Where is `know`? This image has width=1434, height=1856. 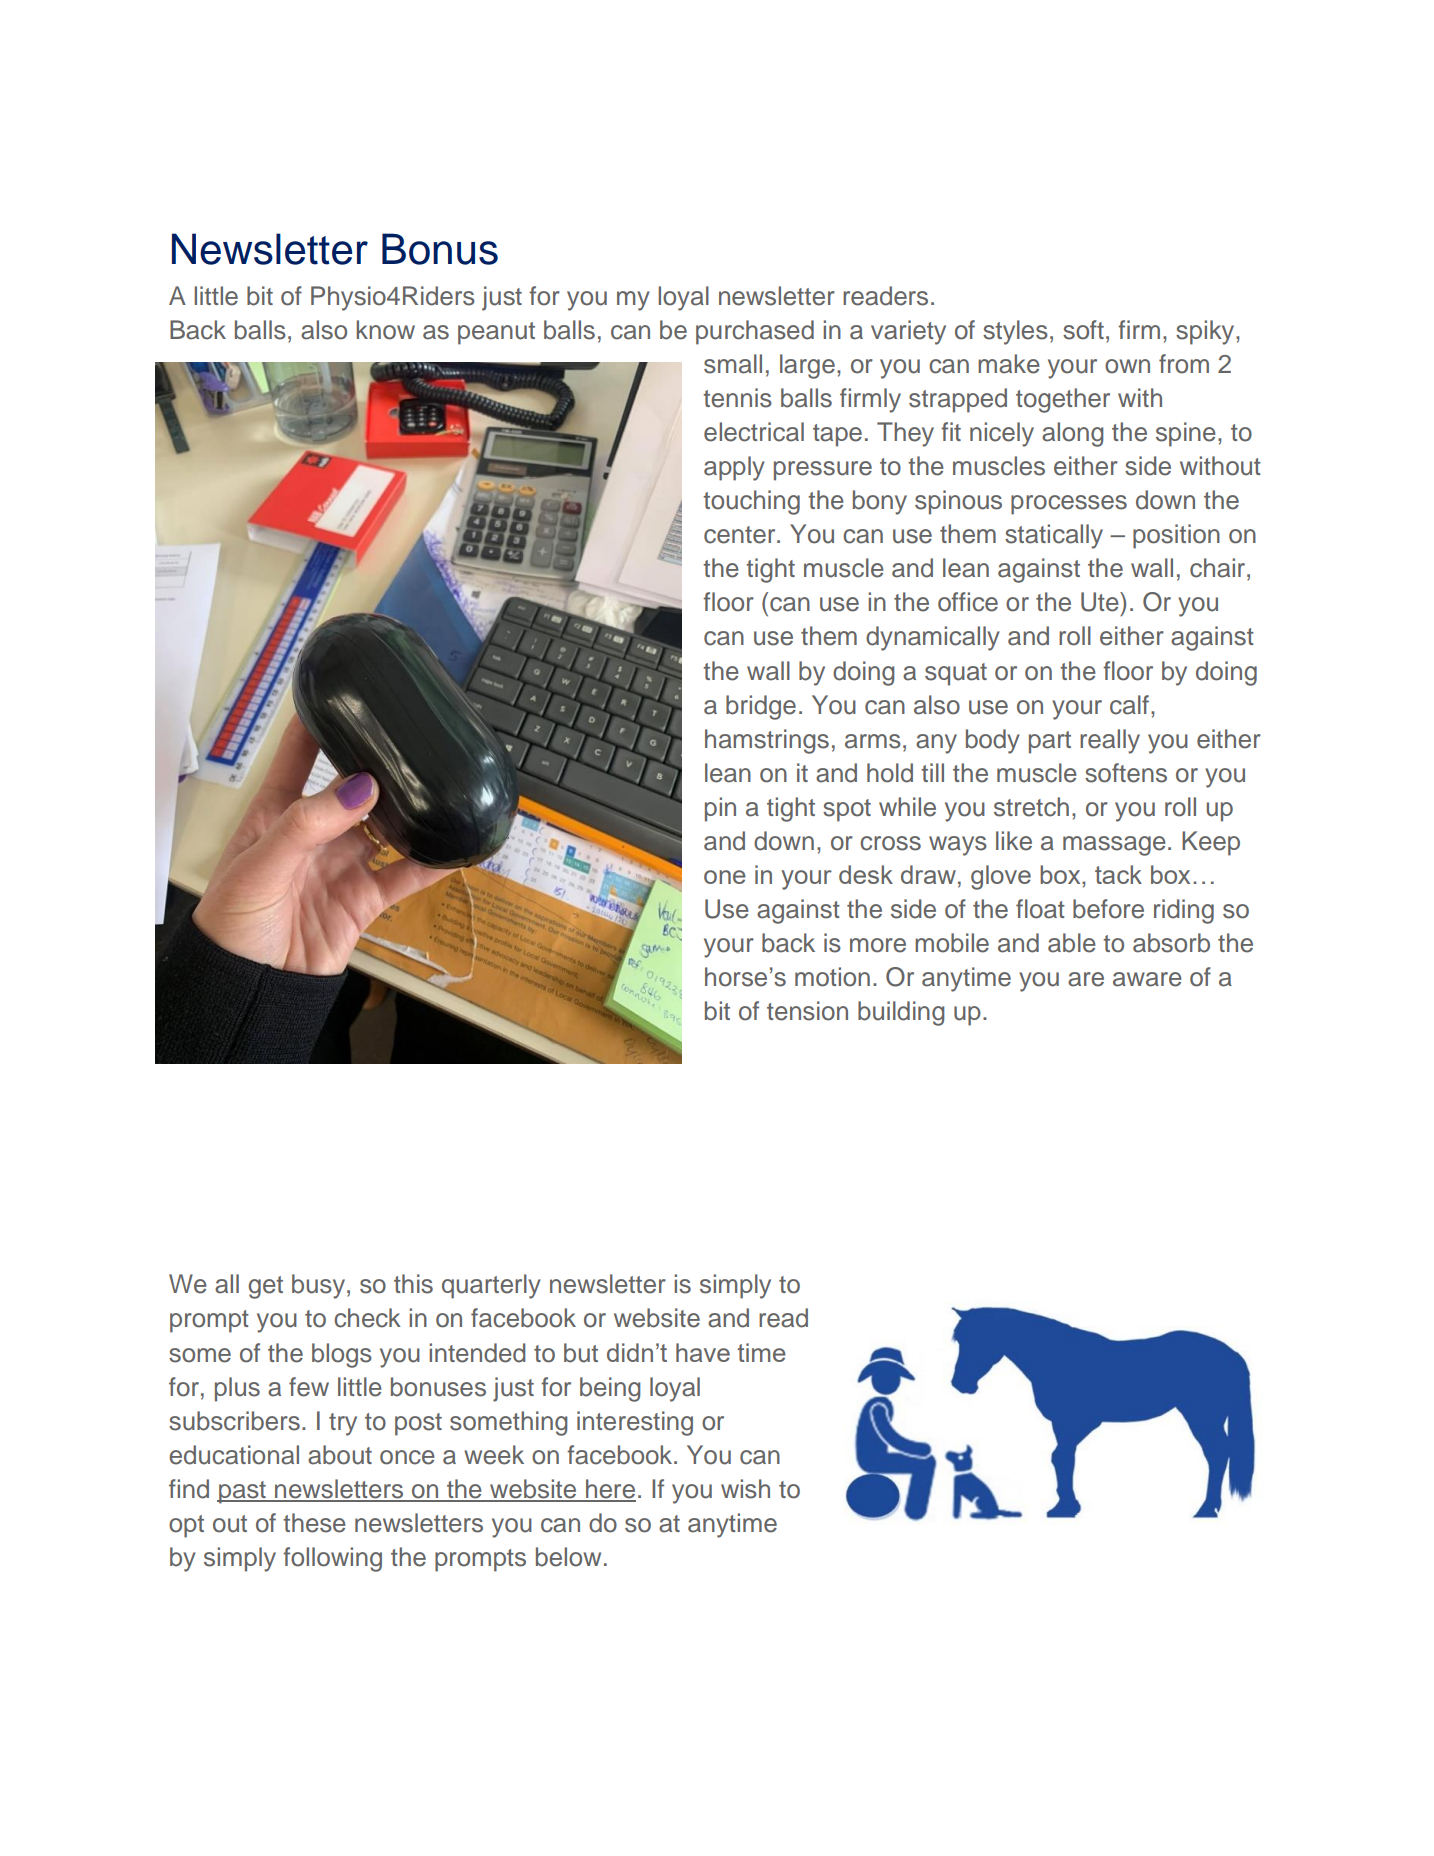
know is located at coordinates (385, 330).
